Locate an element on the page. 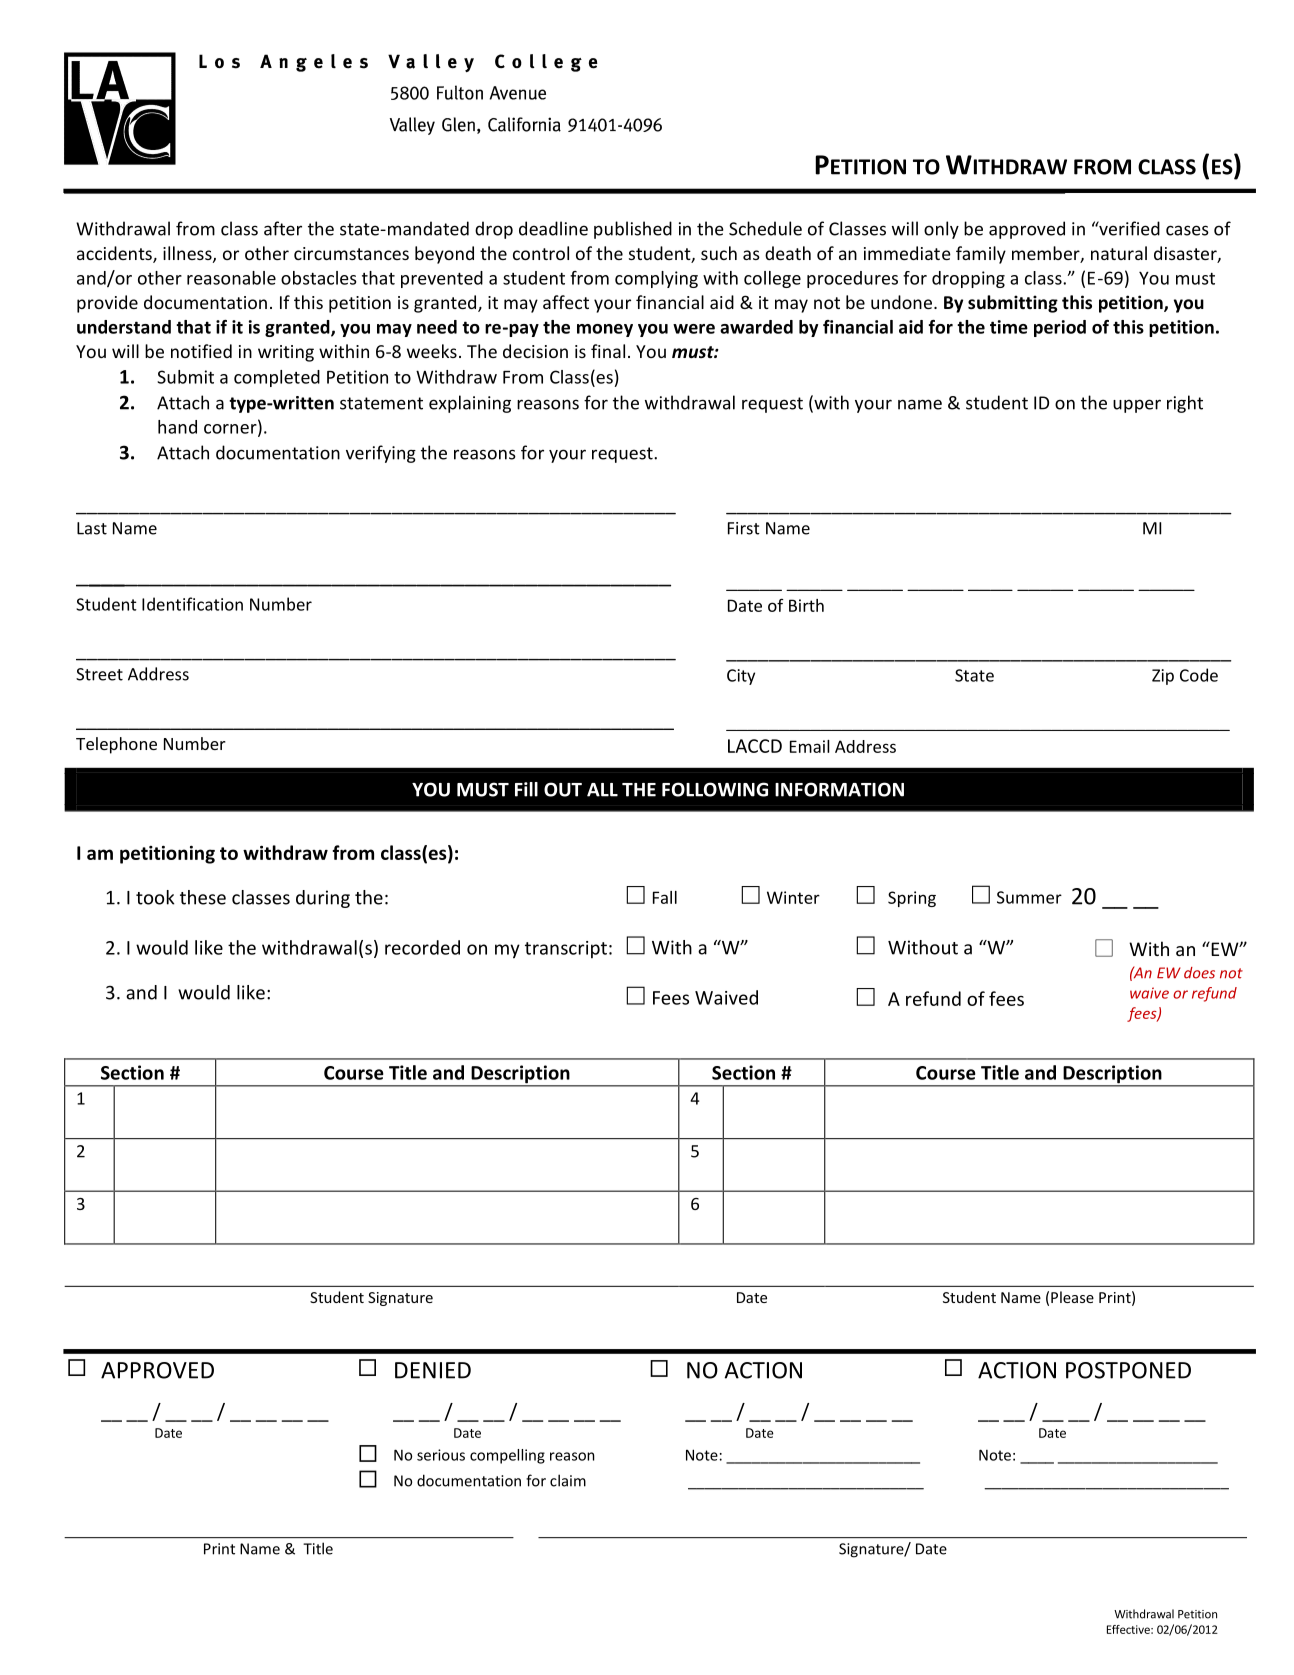 The height and width of the document is (1675, 1294). claim is located at coordinates (568, 1480).
